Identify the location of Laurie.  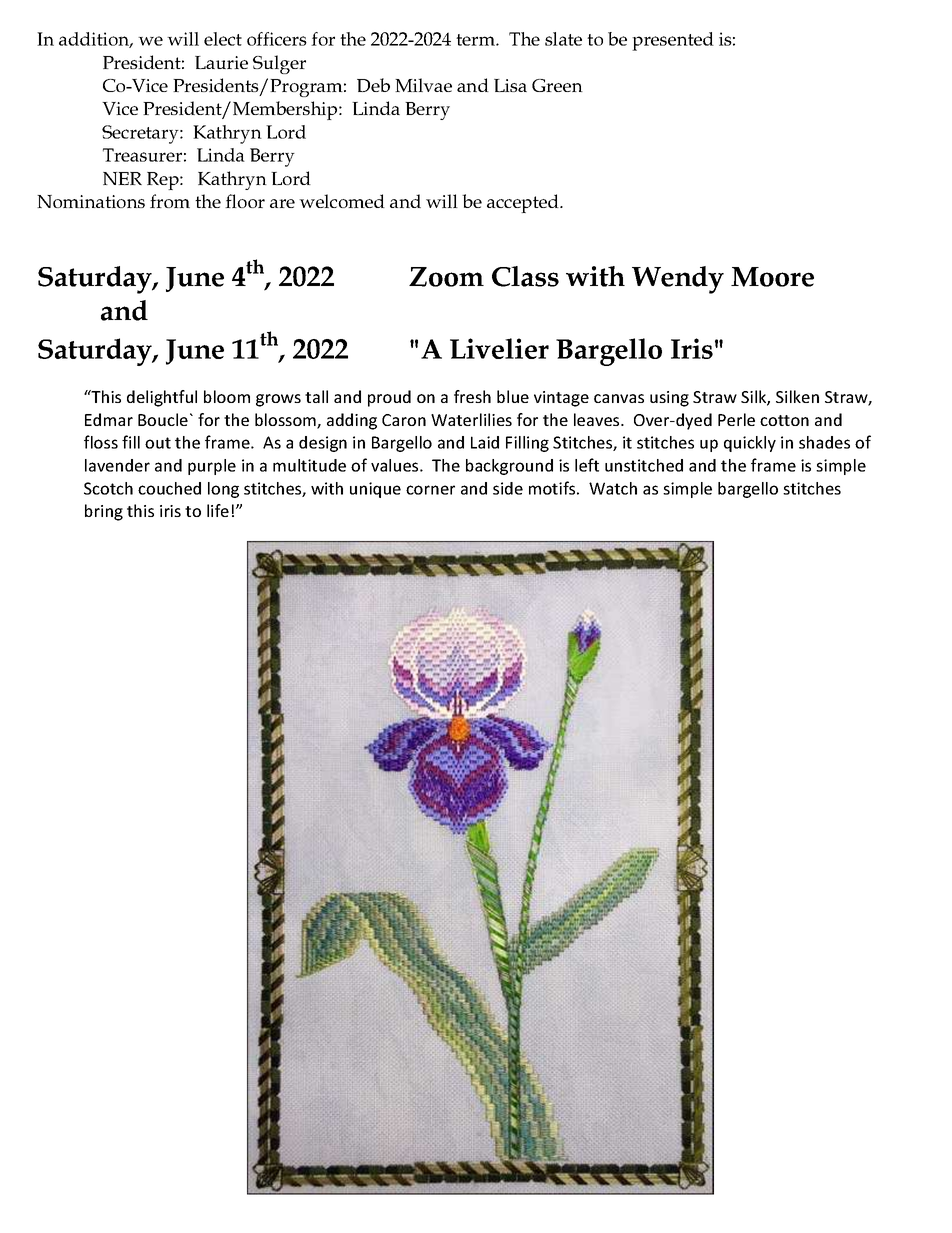
(221, 62).
